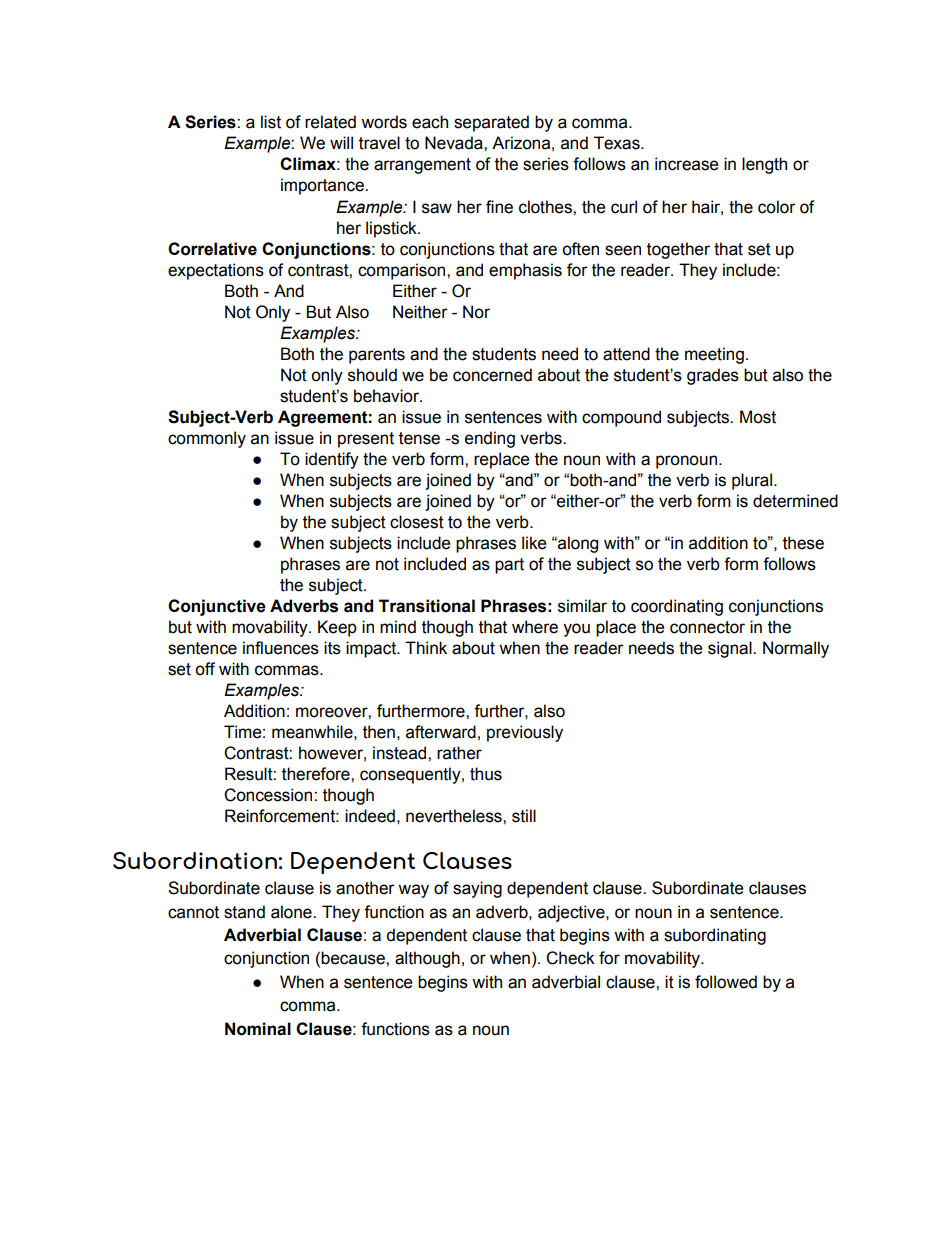 Image resolution: width=952 pixels, height=1233 pixels. What do you see at coordinates (758, 417) in the page?
I see `Most` at bounding box center [758, 417].
